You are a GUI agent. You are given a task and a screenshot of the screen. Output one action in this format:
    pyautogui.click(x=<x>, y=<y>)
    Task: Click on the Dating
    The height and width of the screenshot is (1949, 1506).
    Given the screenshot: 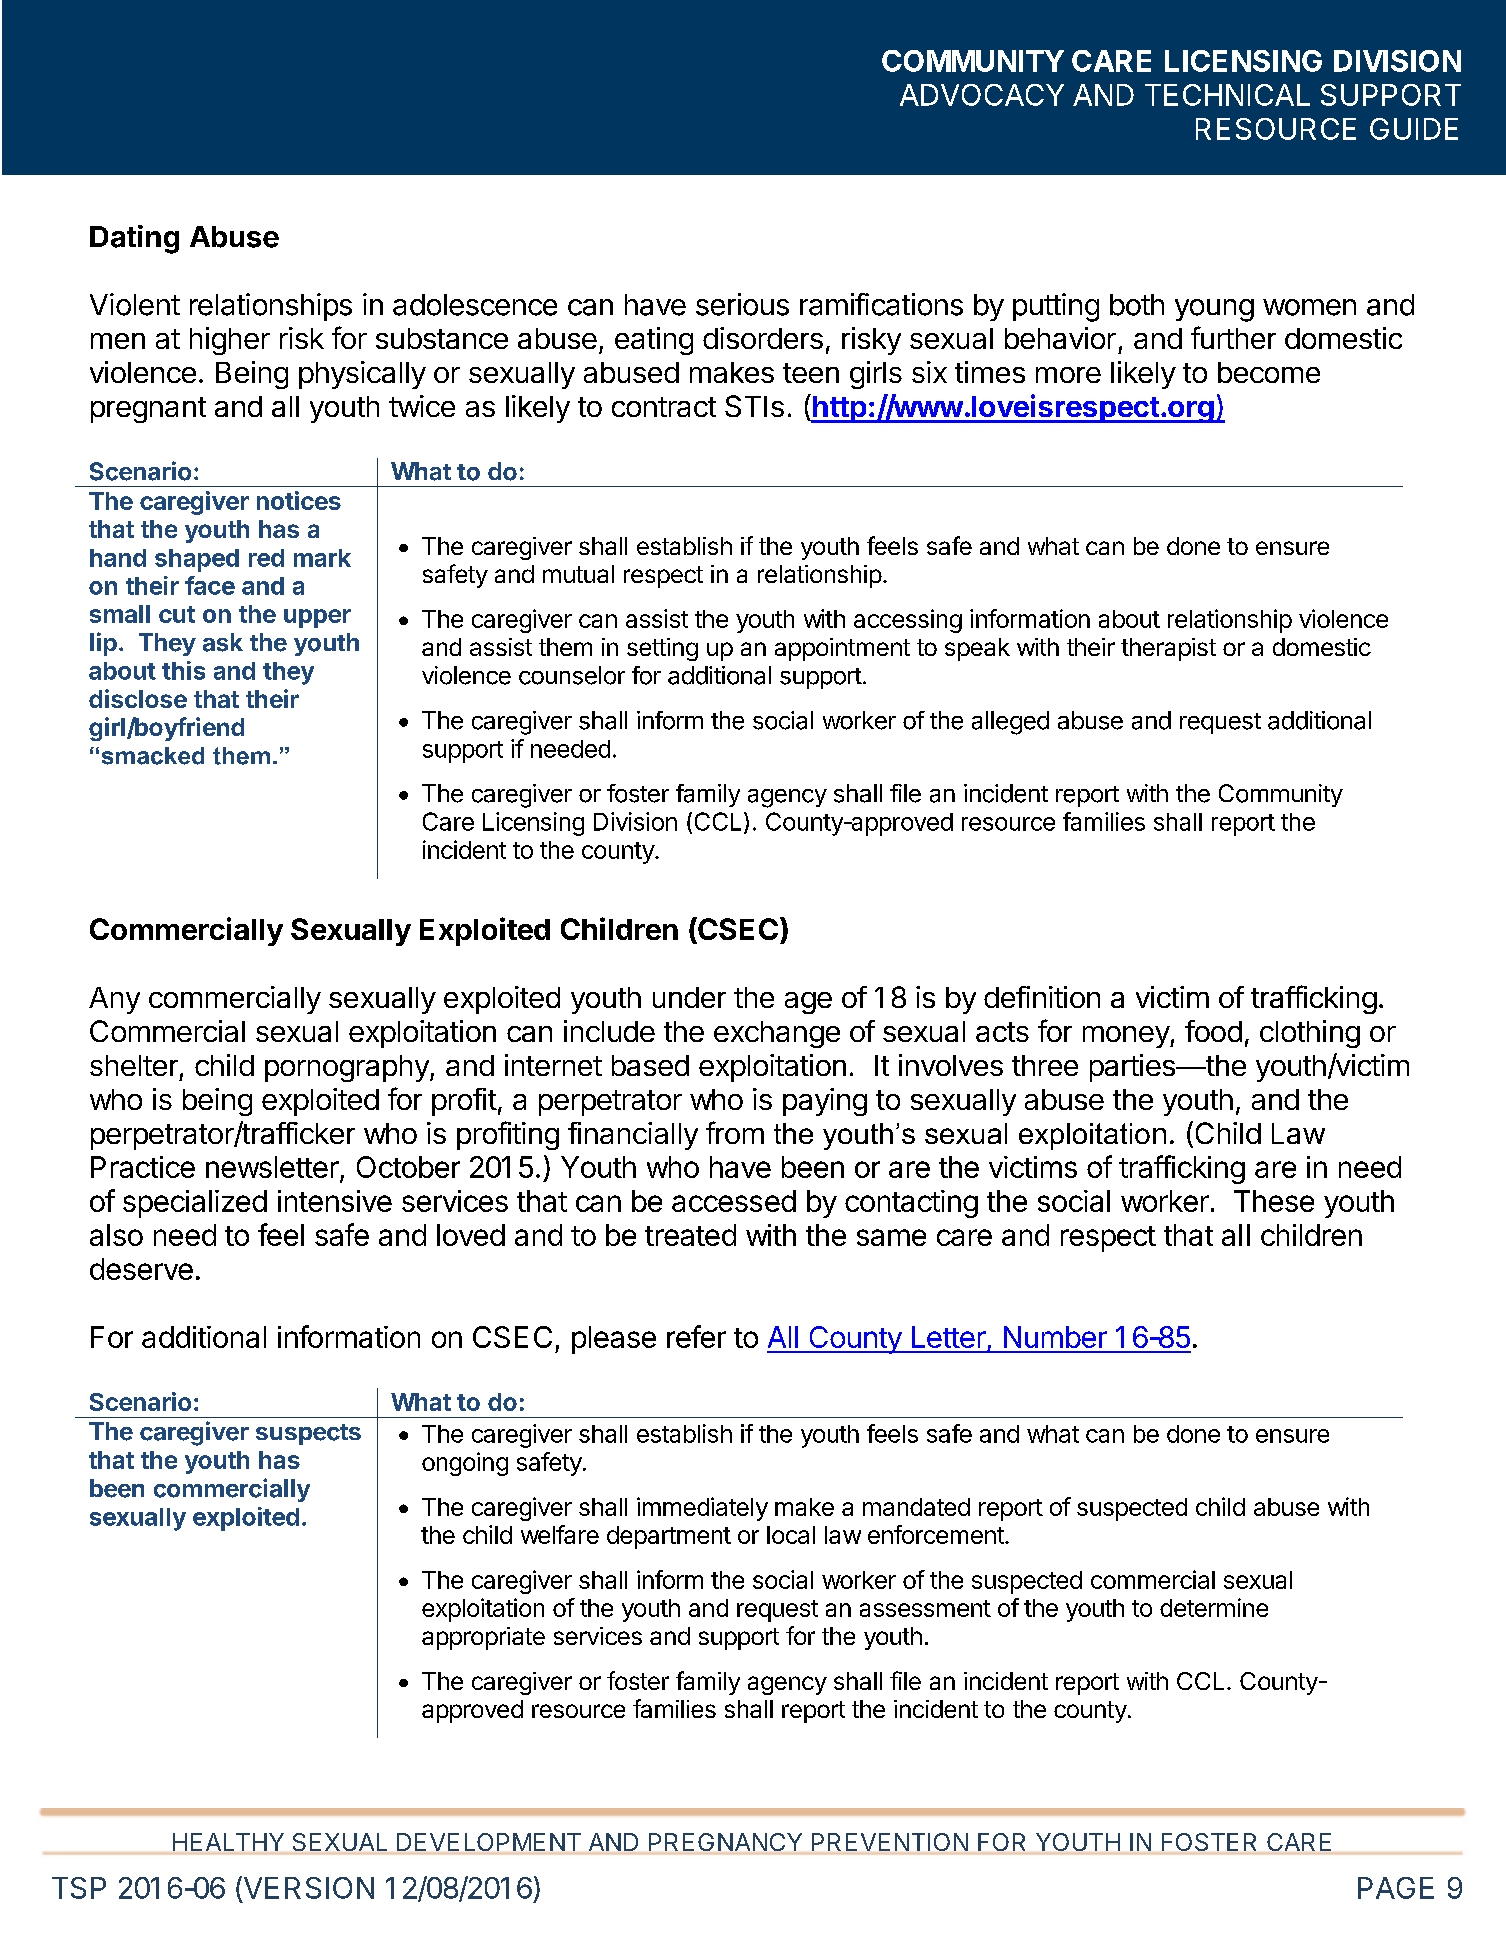 What is the action you would take?
    pyautogui.click(x=134, y=239)
